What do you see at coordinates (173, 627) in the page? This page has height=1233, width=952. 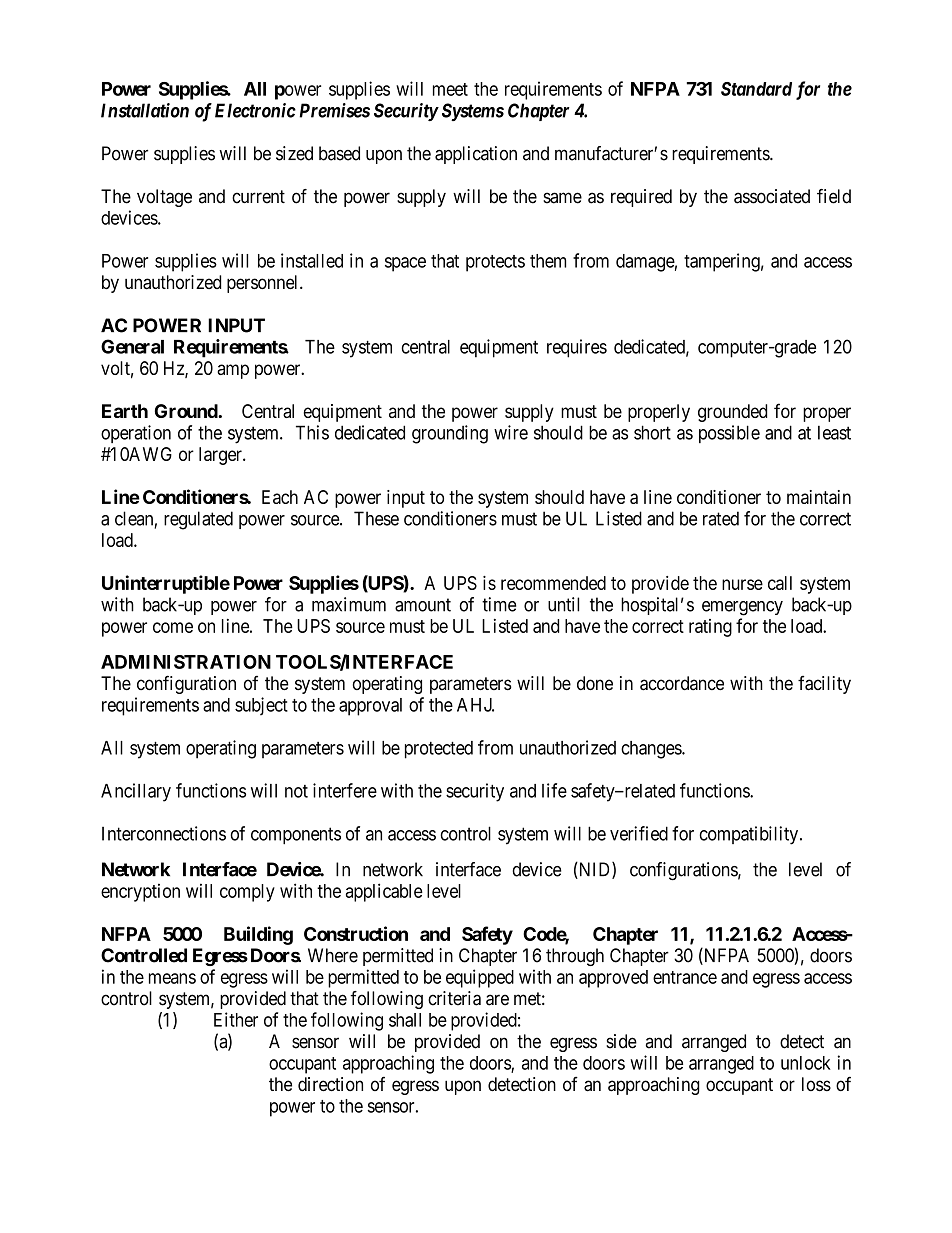 I see `come` at bounding box center [173, 627].
